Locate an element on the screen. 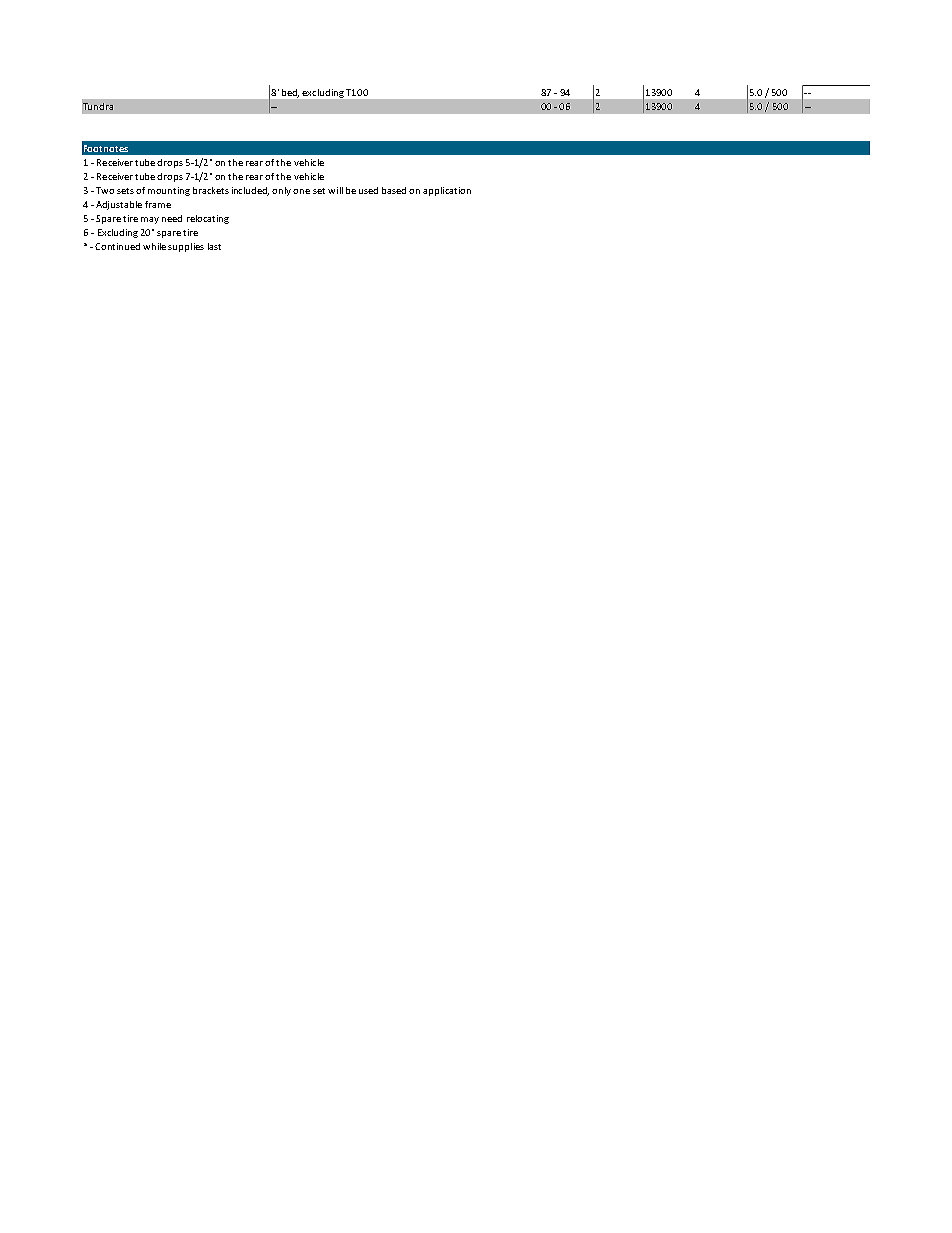  mounting is located at coordinates (169, 191).
